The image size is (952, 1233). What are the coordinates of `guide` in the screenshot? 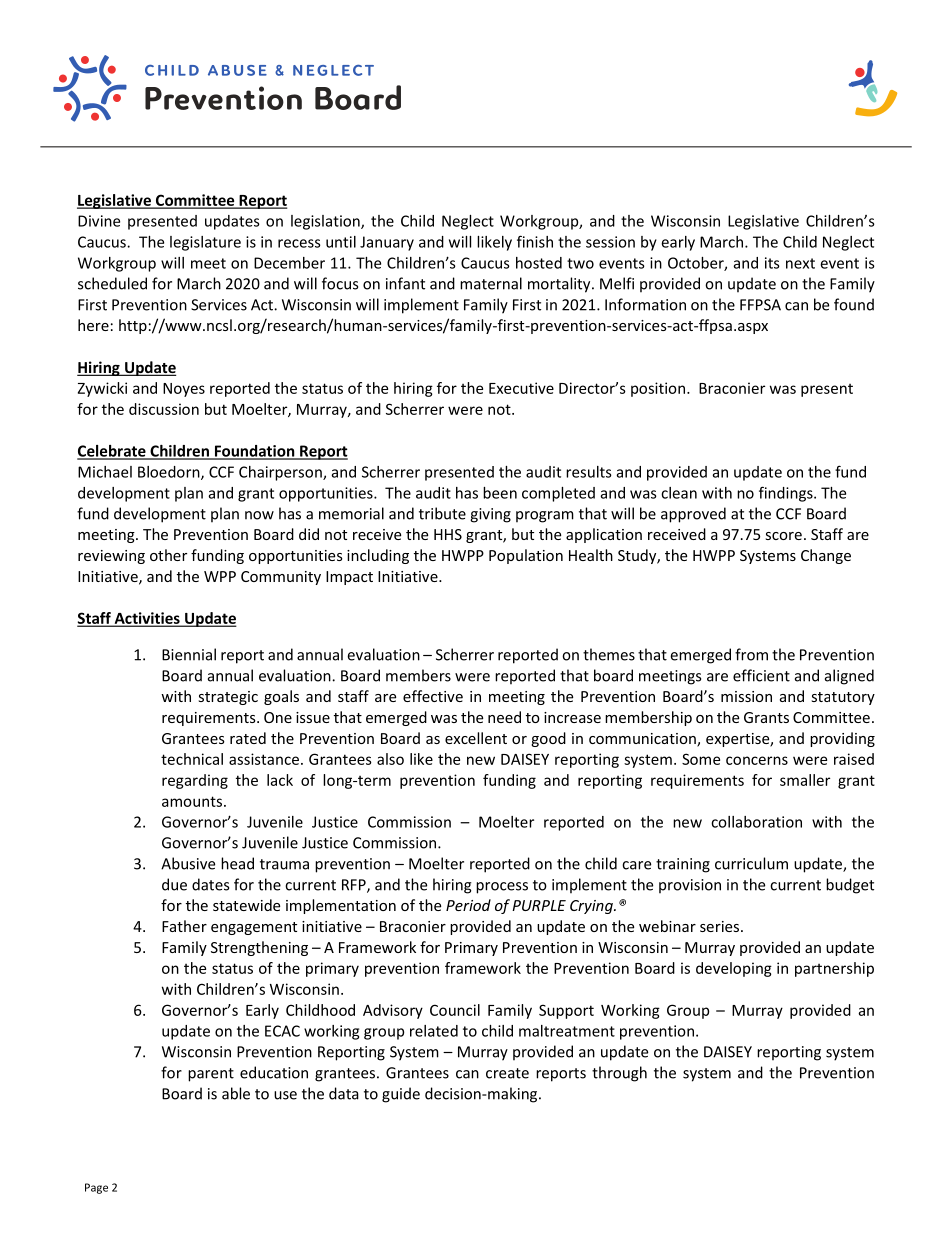 It's located at (401, 1095).
